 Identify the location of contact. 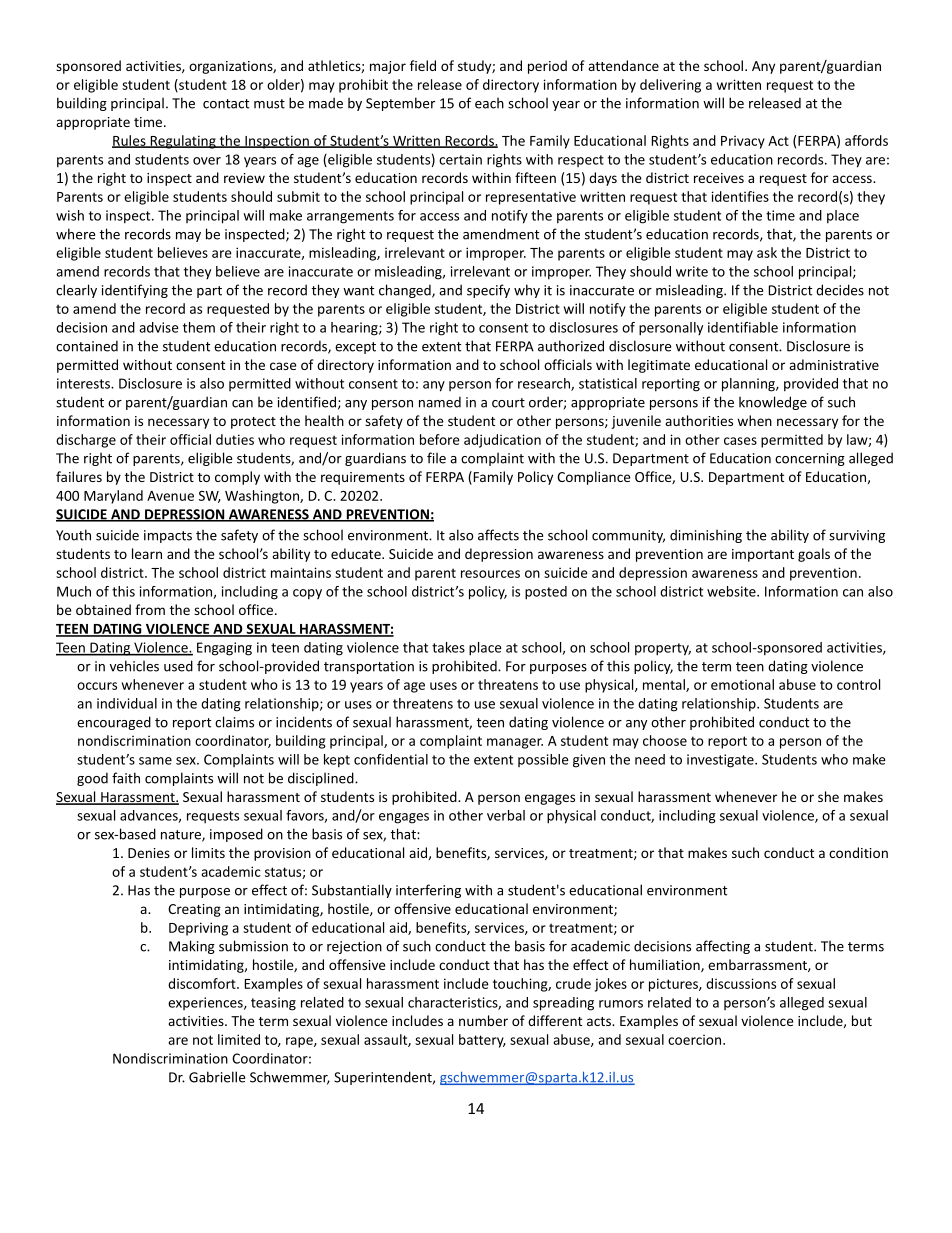
(226, 104).
